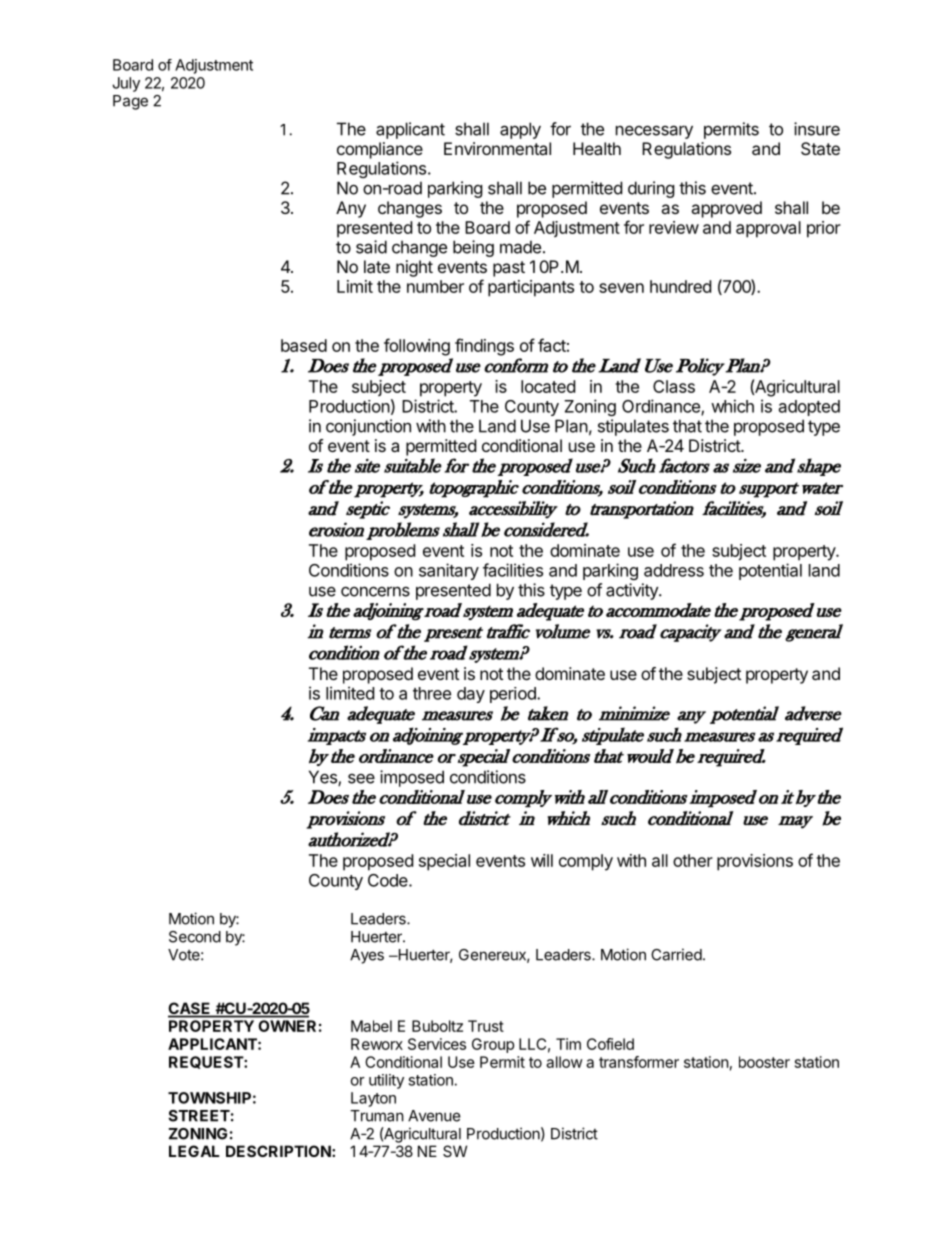 The width and height of the screenshot is (952, 1233). I want to click on address, so click(674, 570).
